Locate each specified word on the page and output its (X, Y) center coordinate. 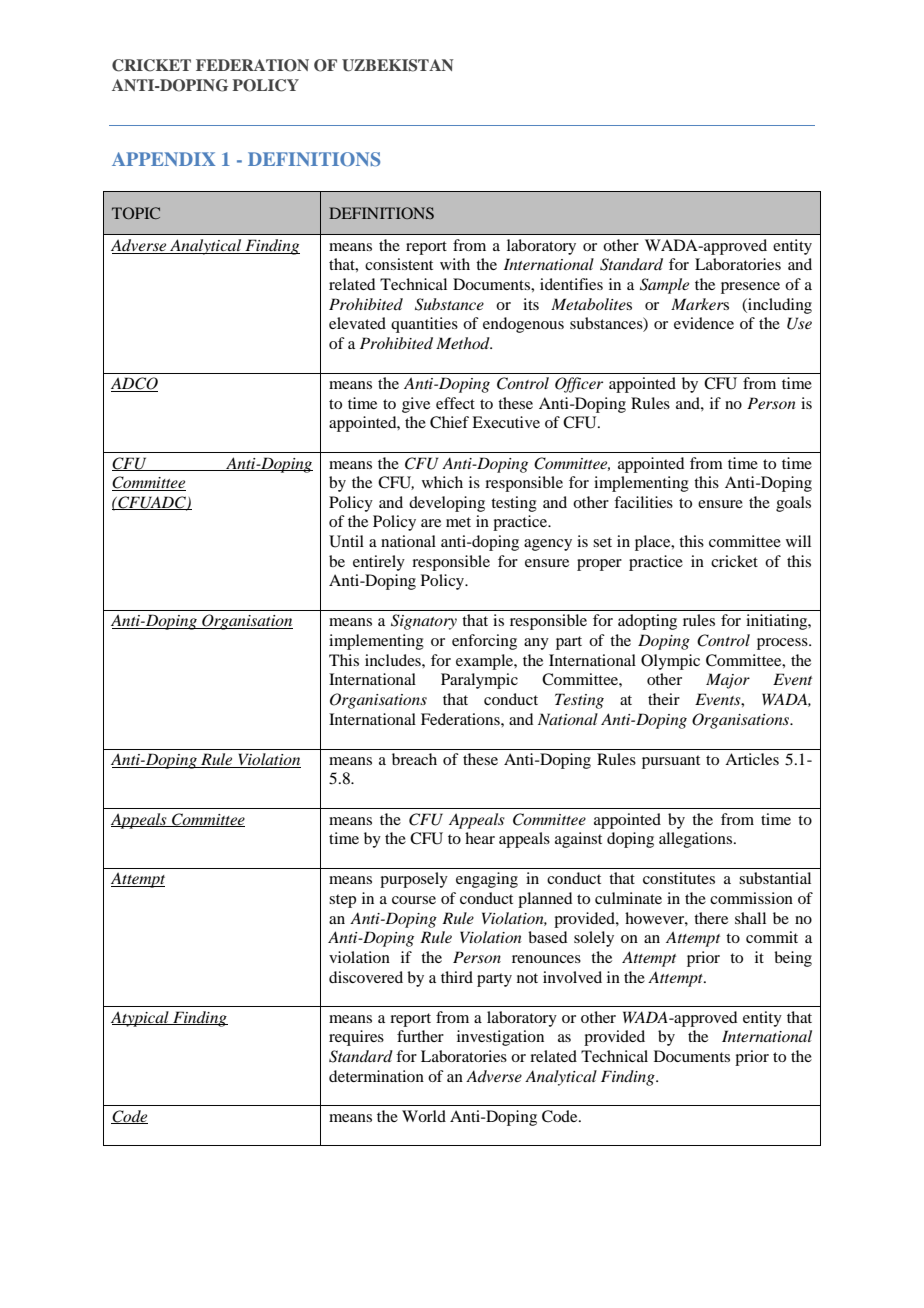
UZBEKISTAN (397, 65)
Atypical (141, 1019)
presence (750, 288)
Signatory (424, 622)
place (654, 543)
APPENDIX (163, 159)
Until (346, 541)
